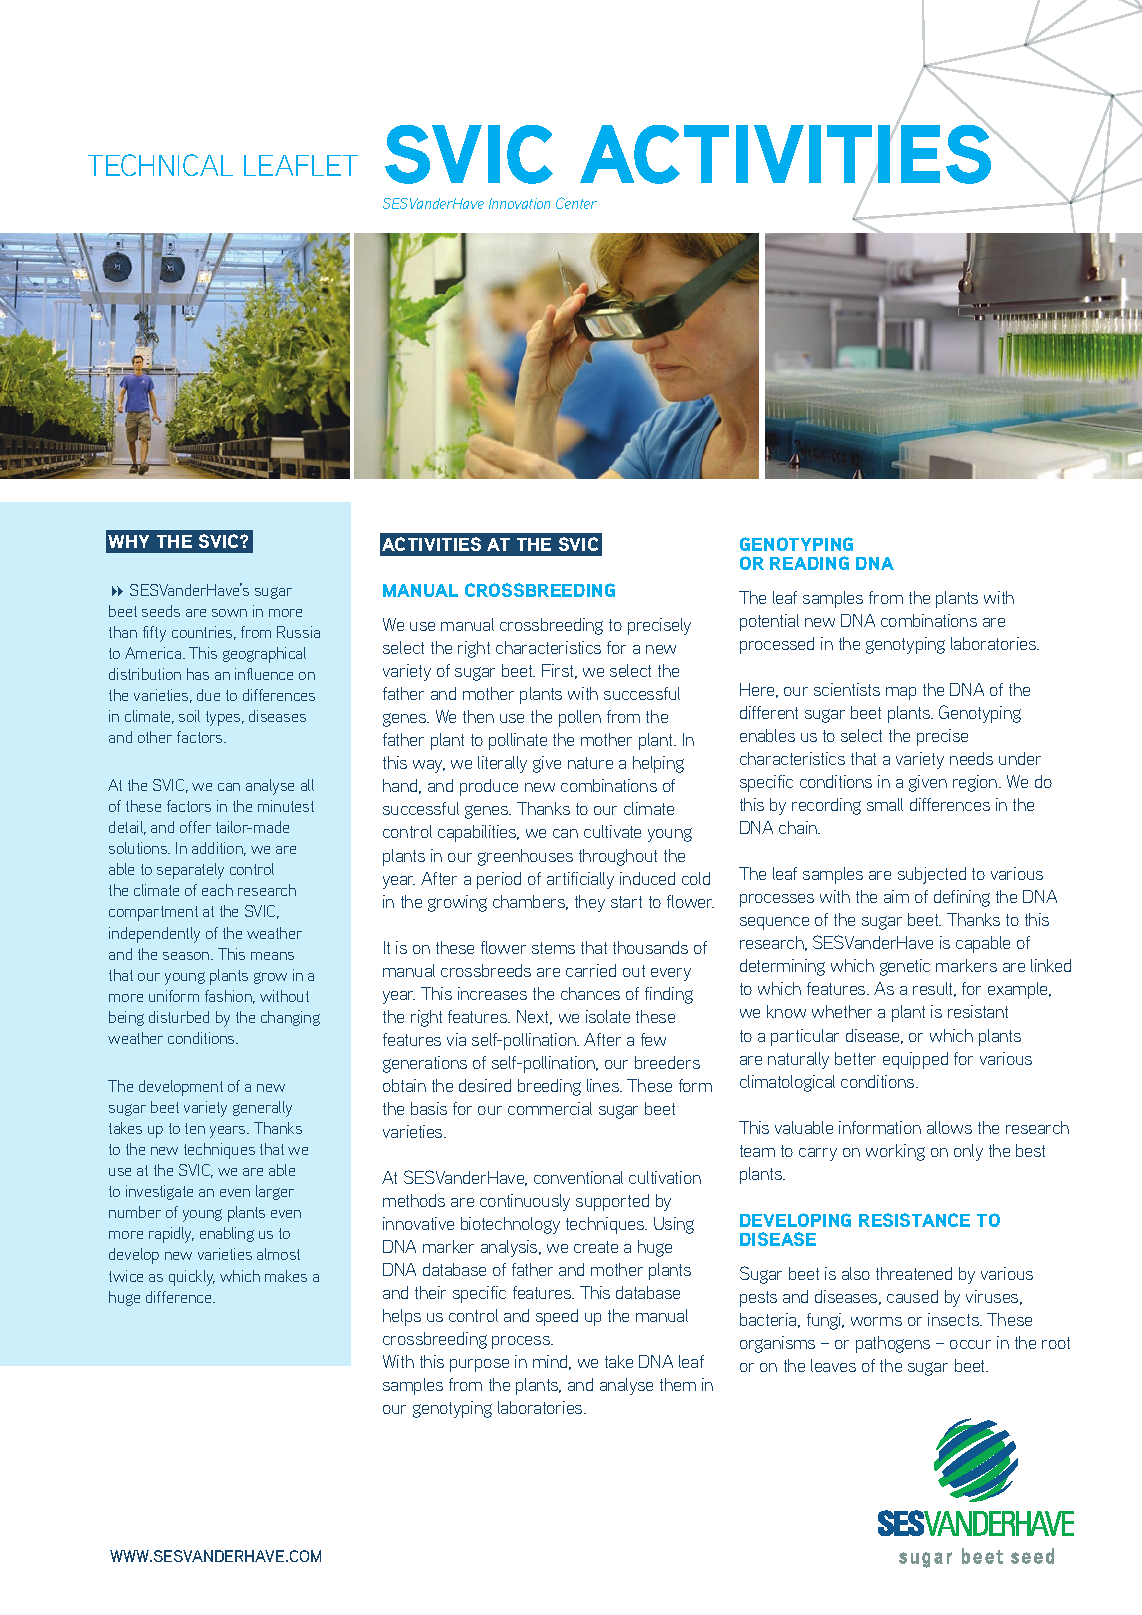 This image has height=1615, width=1142. What do you see at coordinates (264, 655) in the image?
I see `geographical` at bounding box center [264, 655].
